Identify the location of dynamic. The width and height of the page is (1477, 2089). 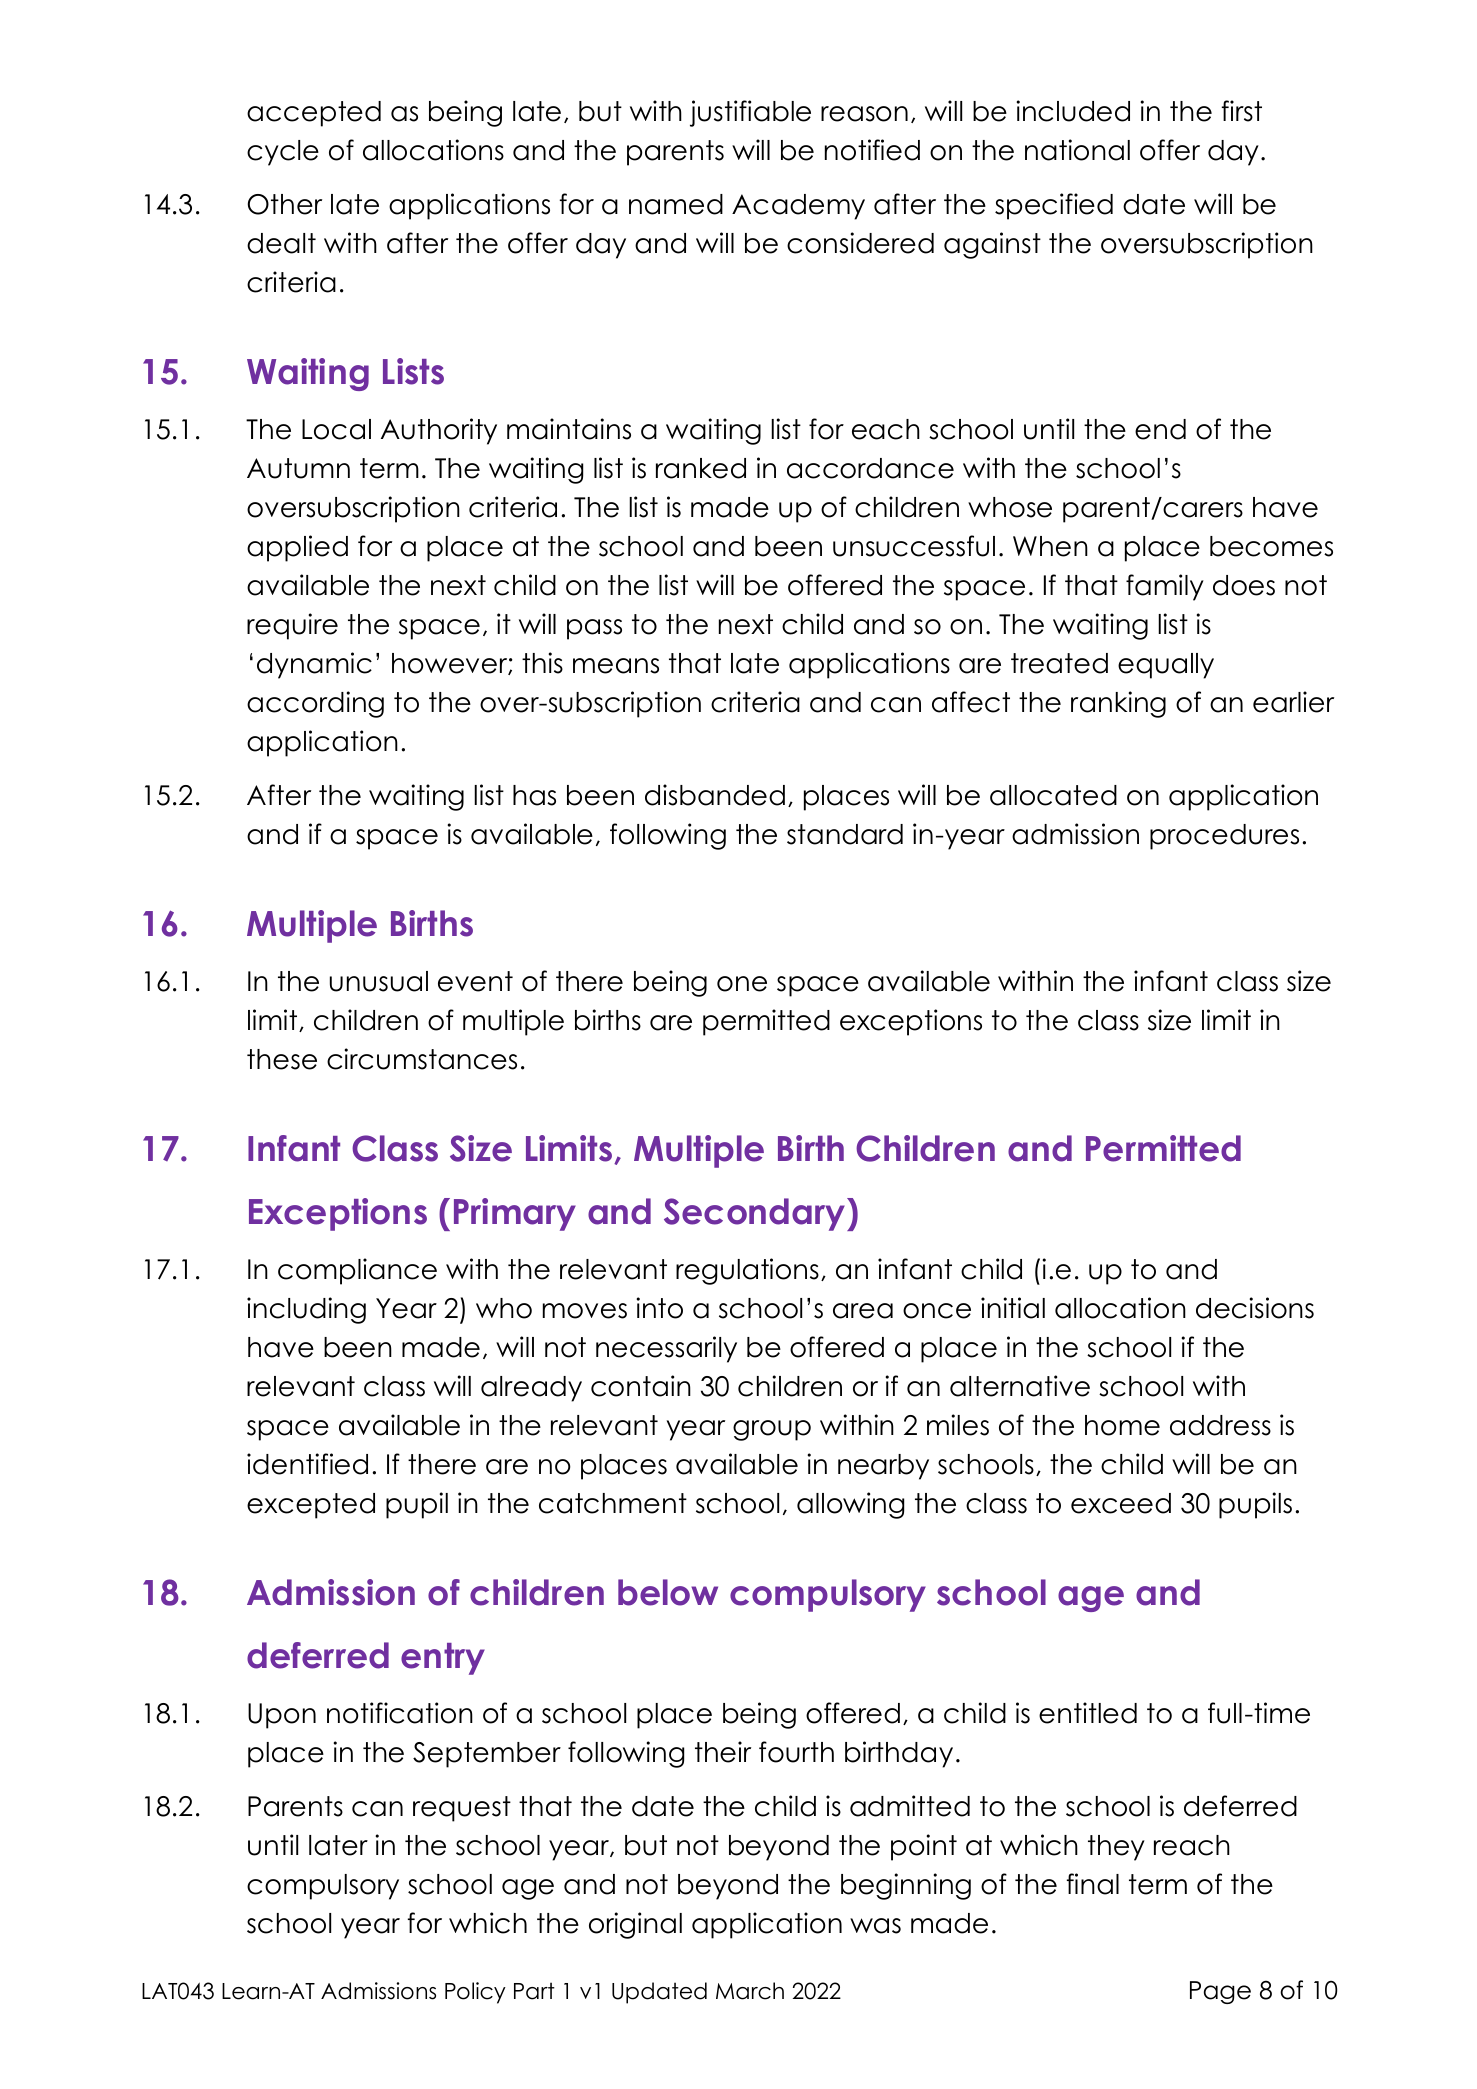
(314, 665).
